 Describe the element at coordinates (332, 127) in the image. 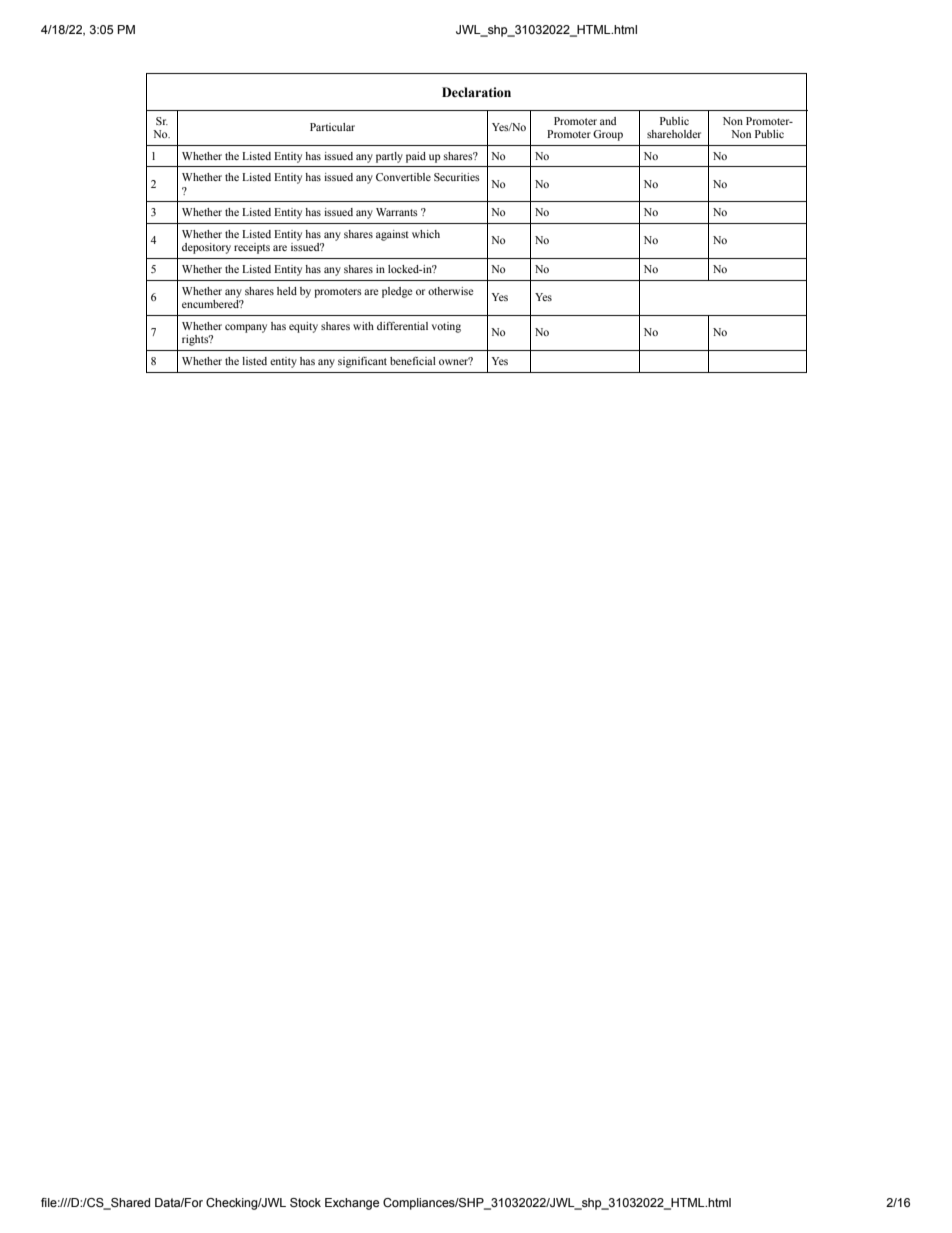

I see `Particular` at that location.
